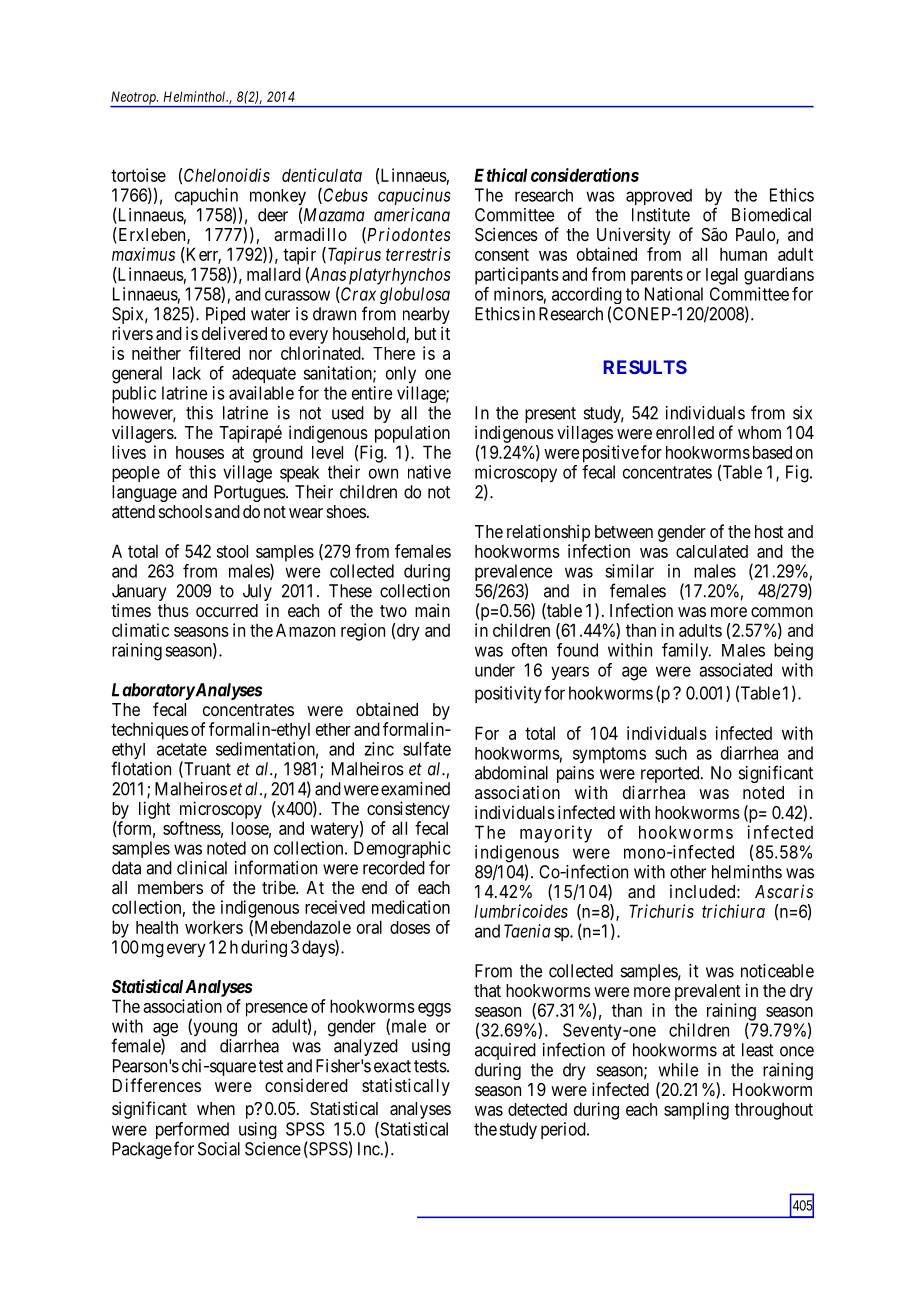 The width and height of the screenshot is (924, 1308). I want to click on reported, so click(671, 774).
